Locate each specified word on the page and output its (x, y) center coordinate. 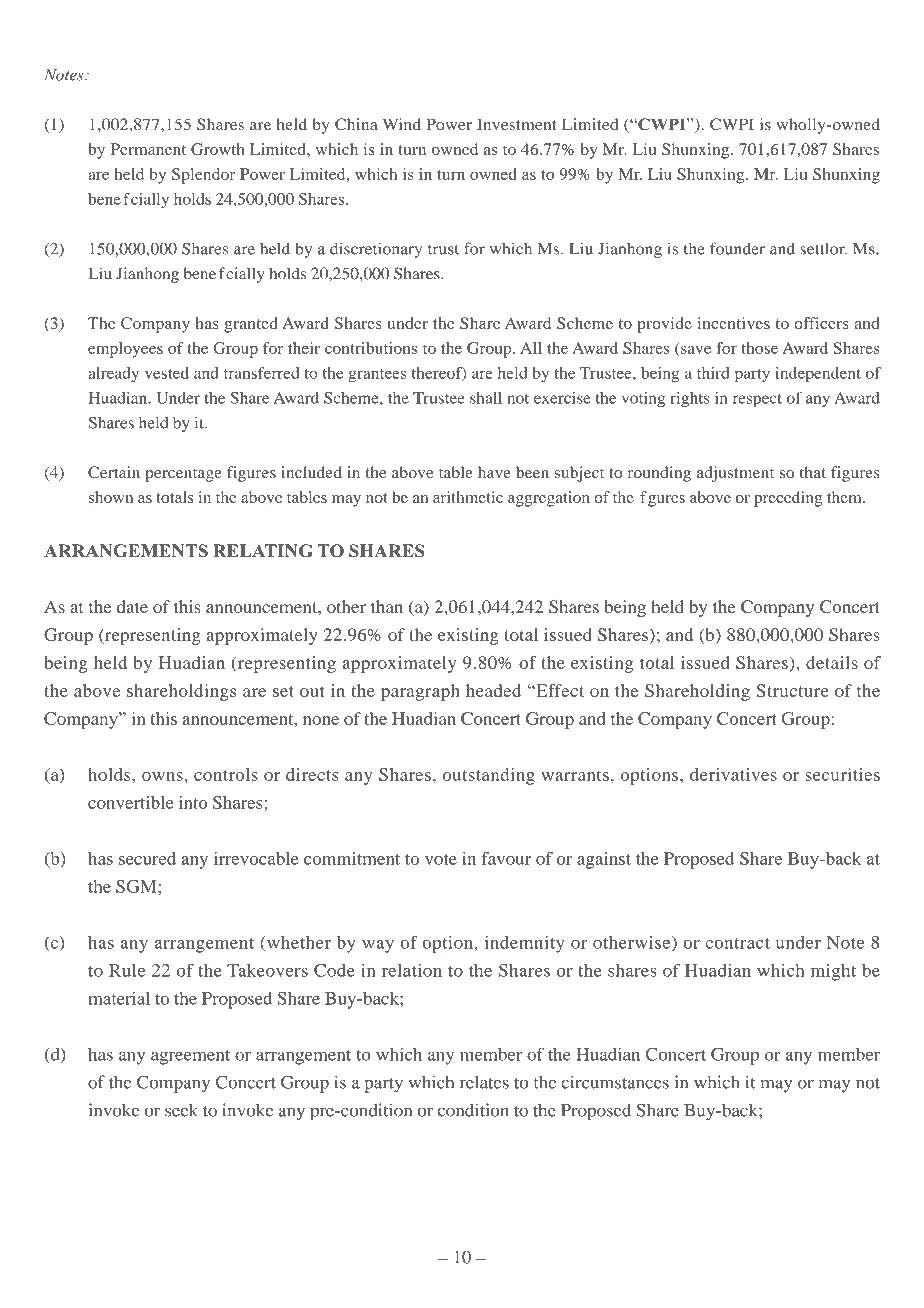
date (132, 606)
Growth (218, 149)
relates (484, 1082)
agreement (190, 1057)
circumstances (615, 1082)
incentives (734, 323)
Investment (517, 124)
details (832, 662)
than (387, 606)
